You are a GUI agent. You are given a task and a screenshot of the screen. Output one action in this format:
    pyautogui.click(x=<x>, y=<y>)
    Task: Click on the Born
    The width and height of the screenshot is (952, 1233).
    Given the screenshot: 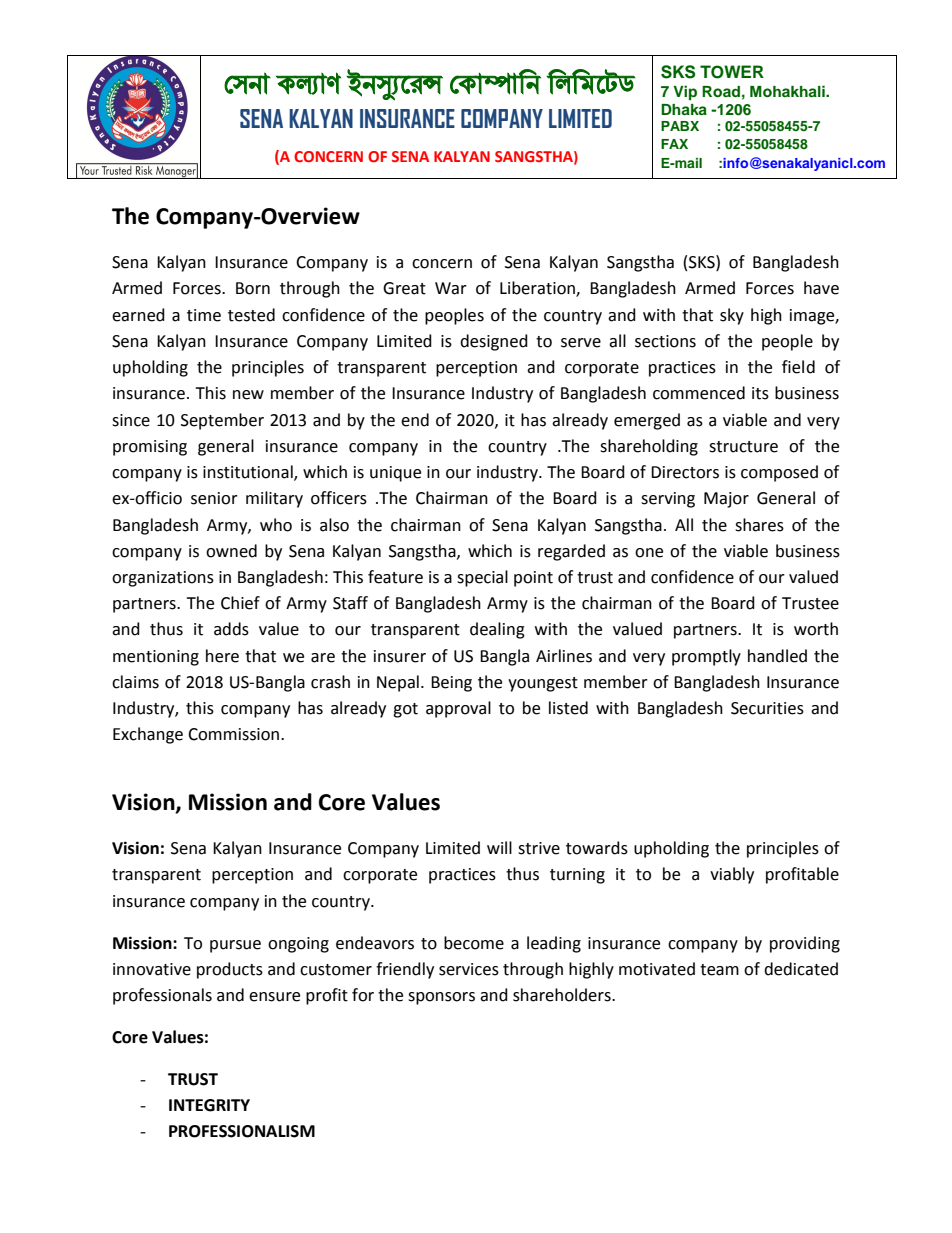 What is the action you would take?
    pyautogui.click(x=253, y=288)
